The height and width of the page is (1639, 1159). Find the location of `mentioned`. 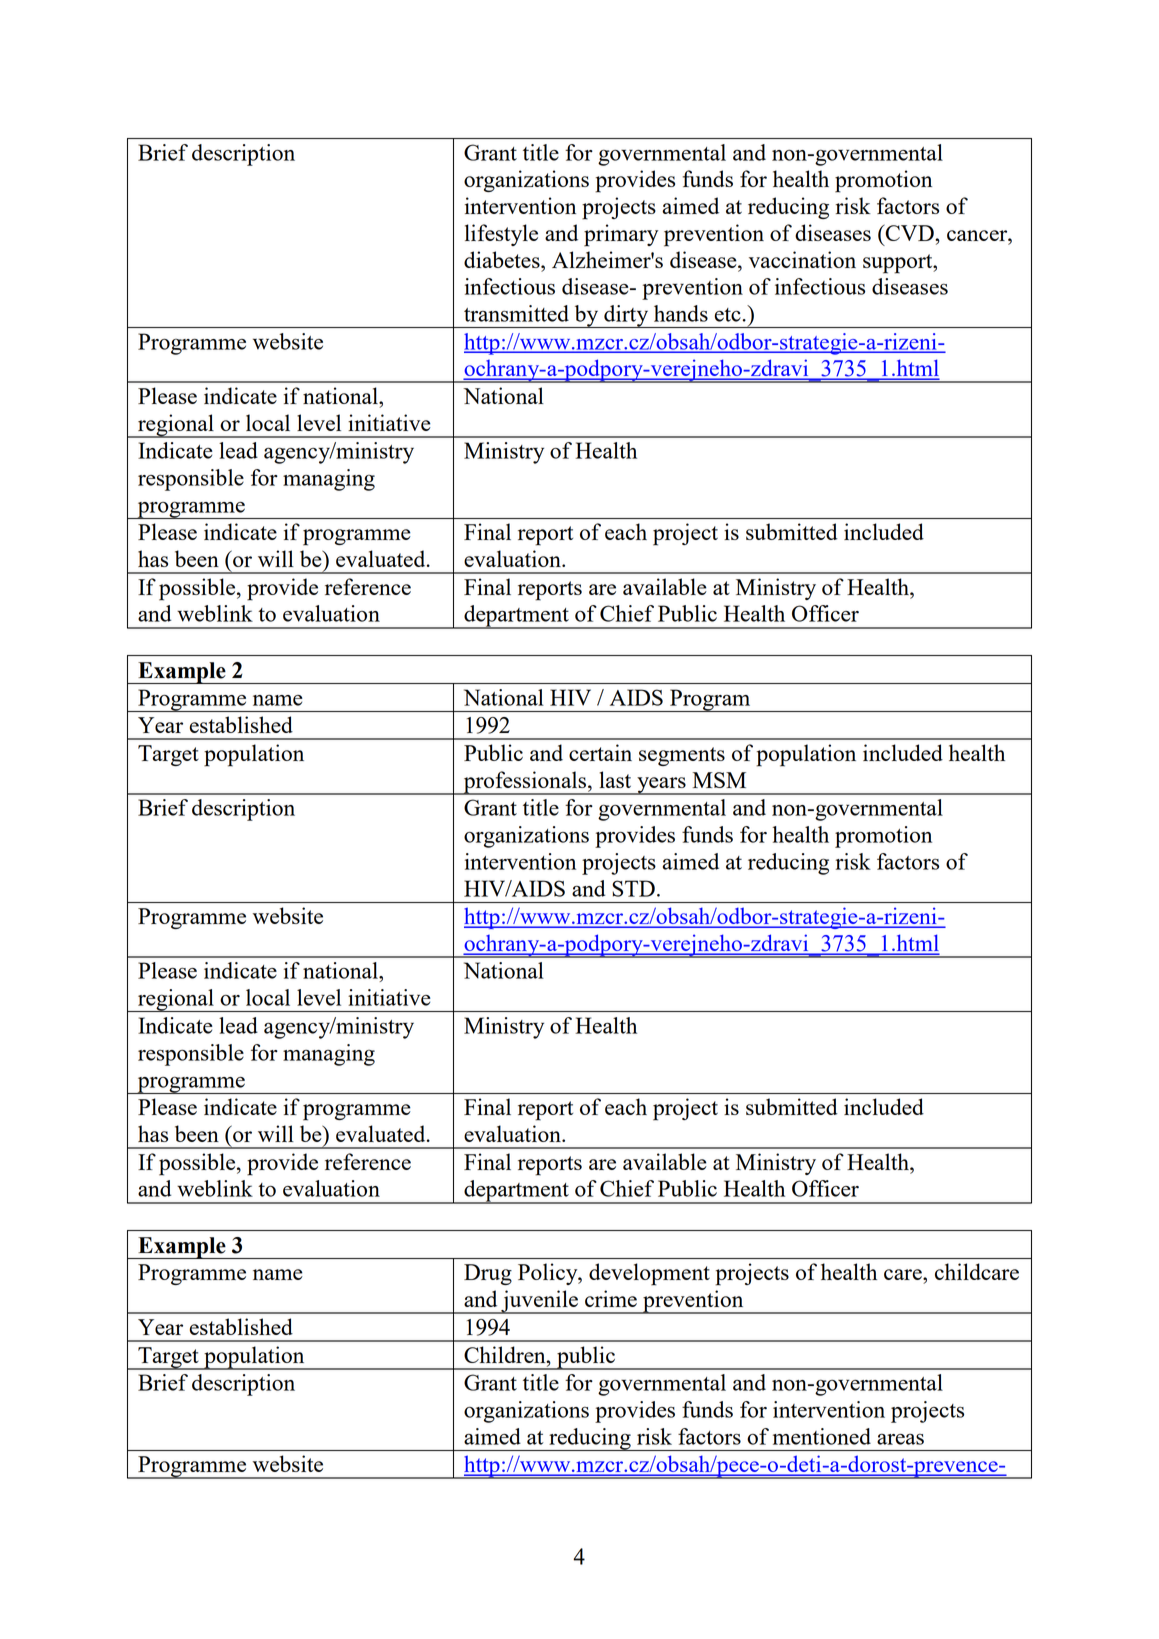

mentioned is located at coordinates (822, 1436).
